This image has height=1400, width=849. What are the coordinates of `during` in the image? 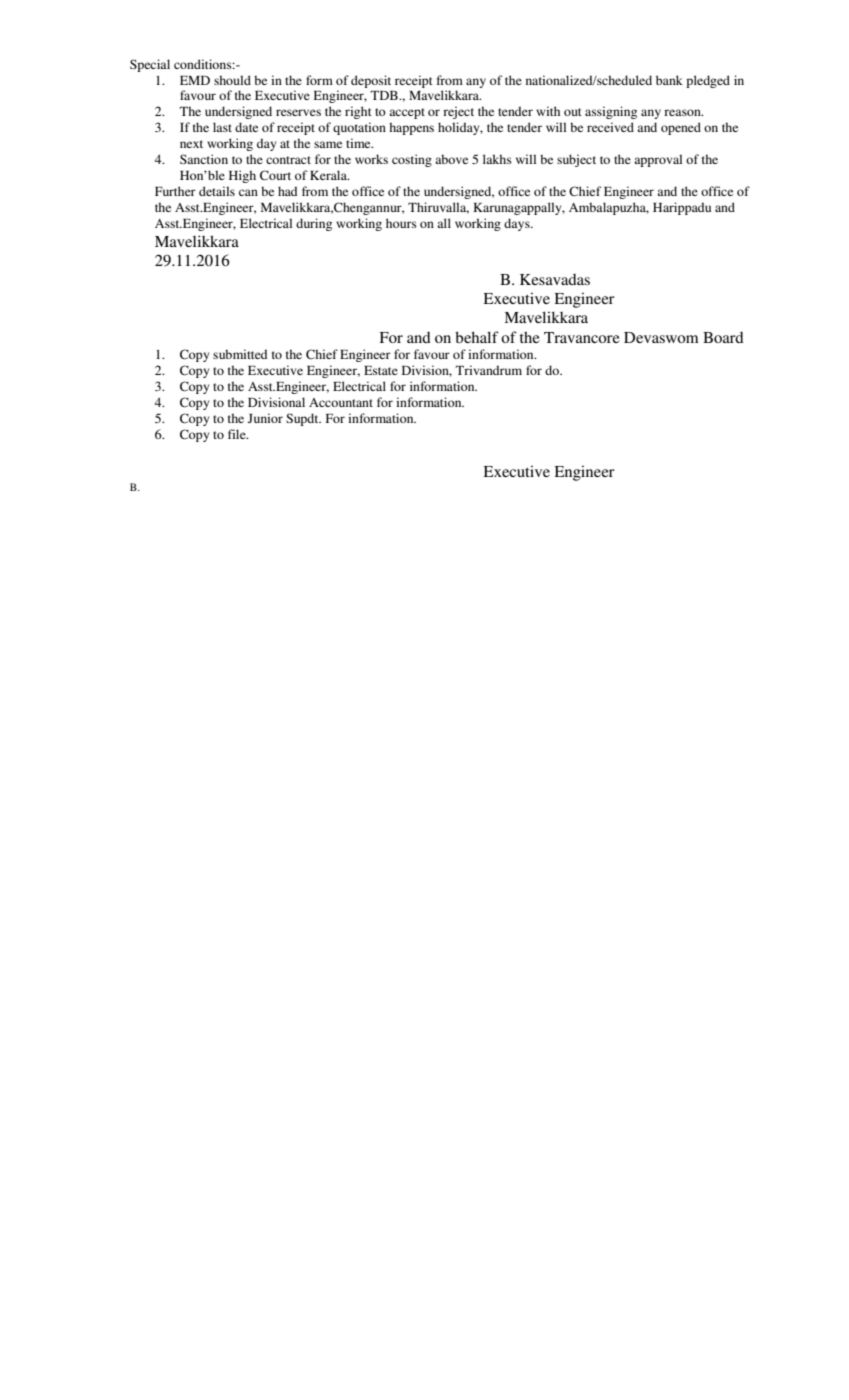 It's located at (314, 224).
